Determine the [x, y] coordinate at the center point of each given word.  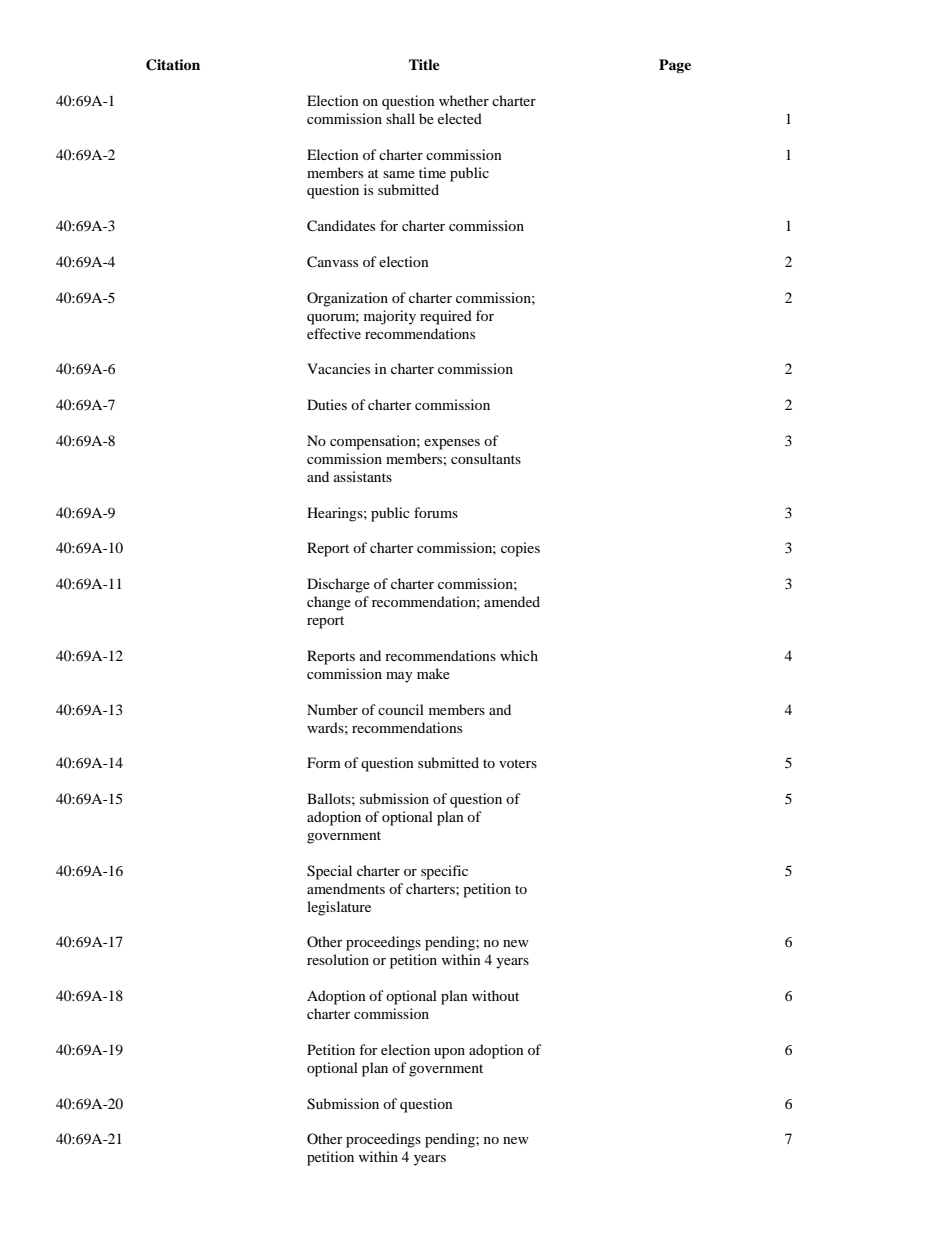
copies [520, 549]
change [329, 603]
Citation [173, 65]
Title [424, 64]
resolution [338, 959]
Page [675, 66]
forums [436, 512]
